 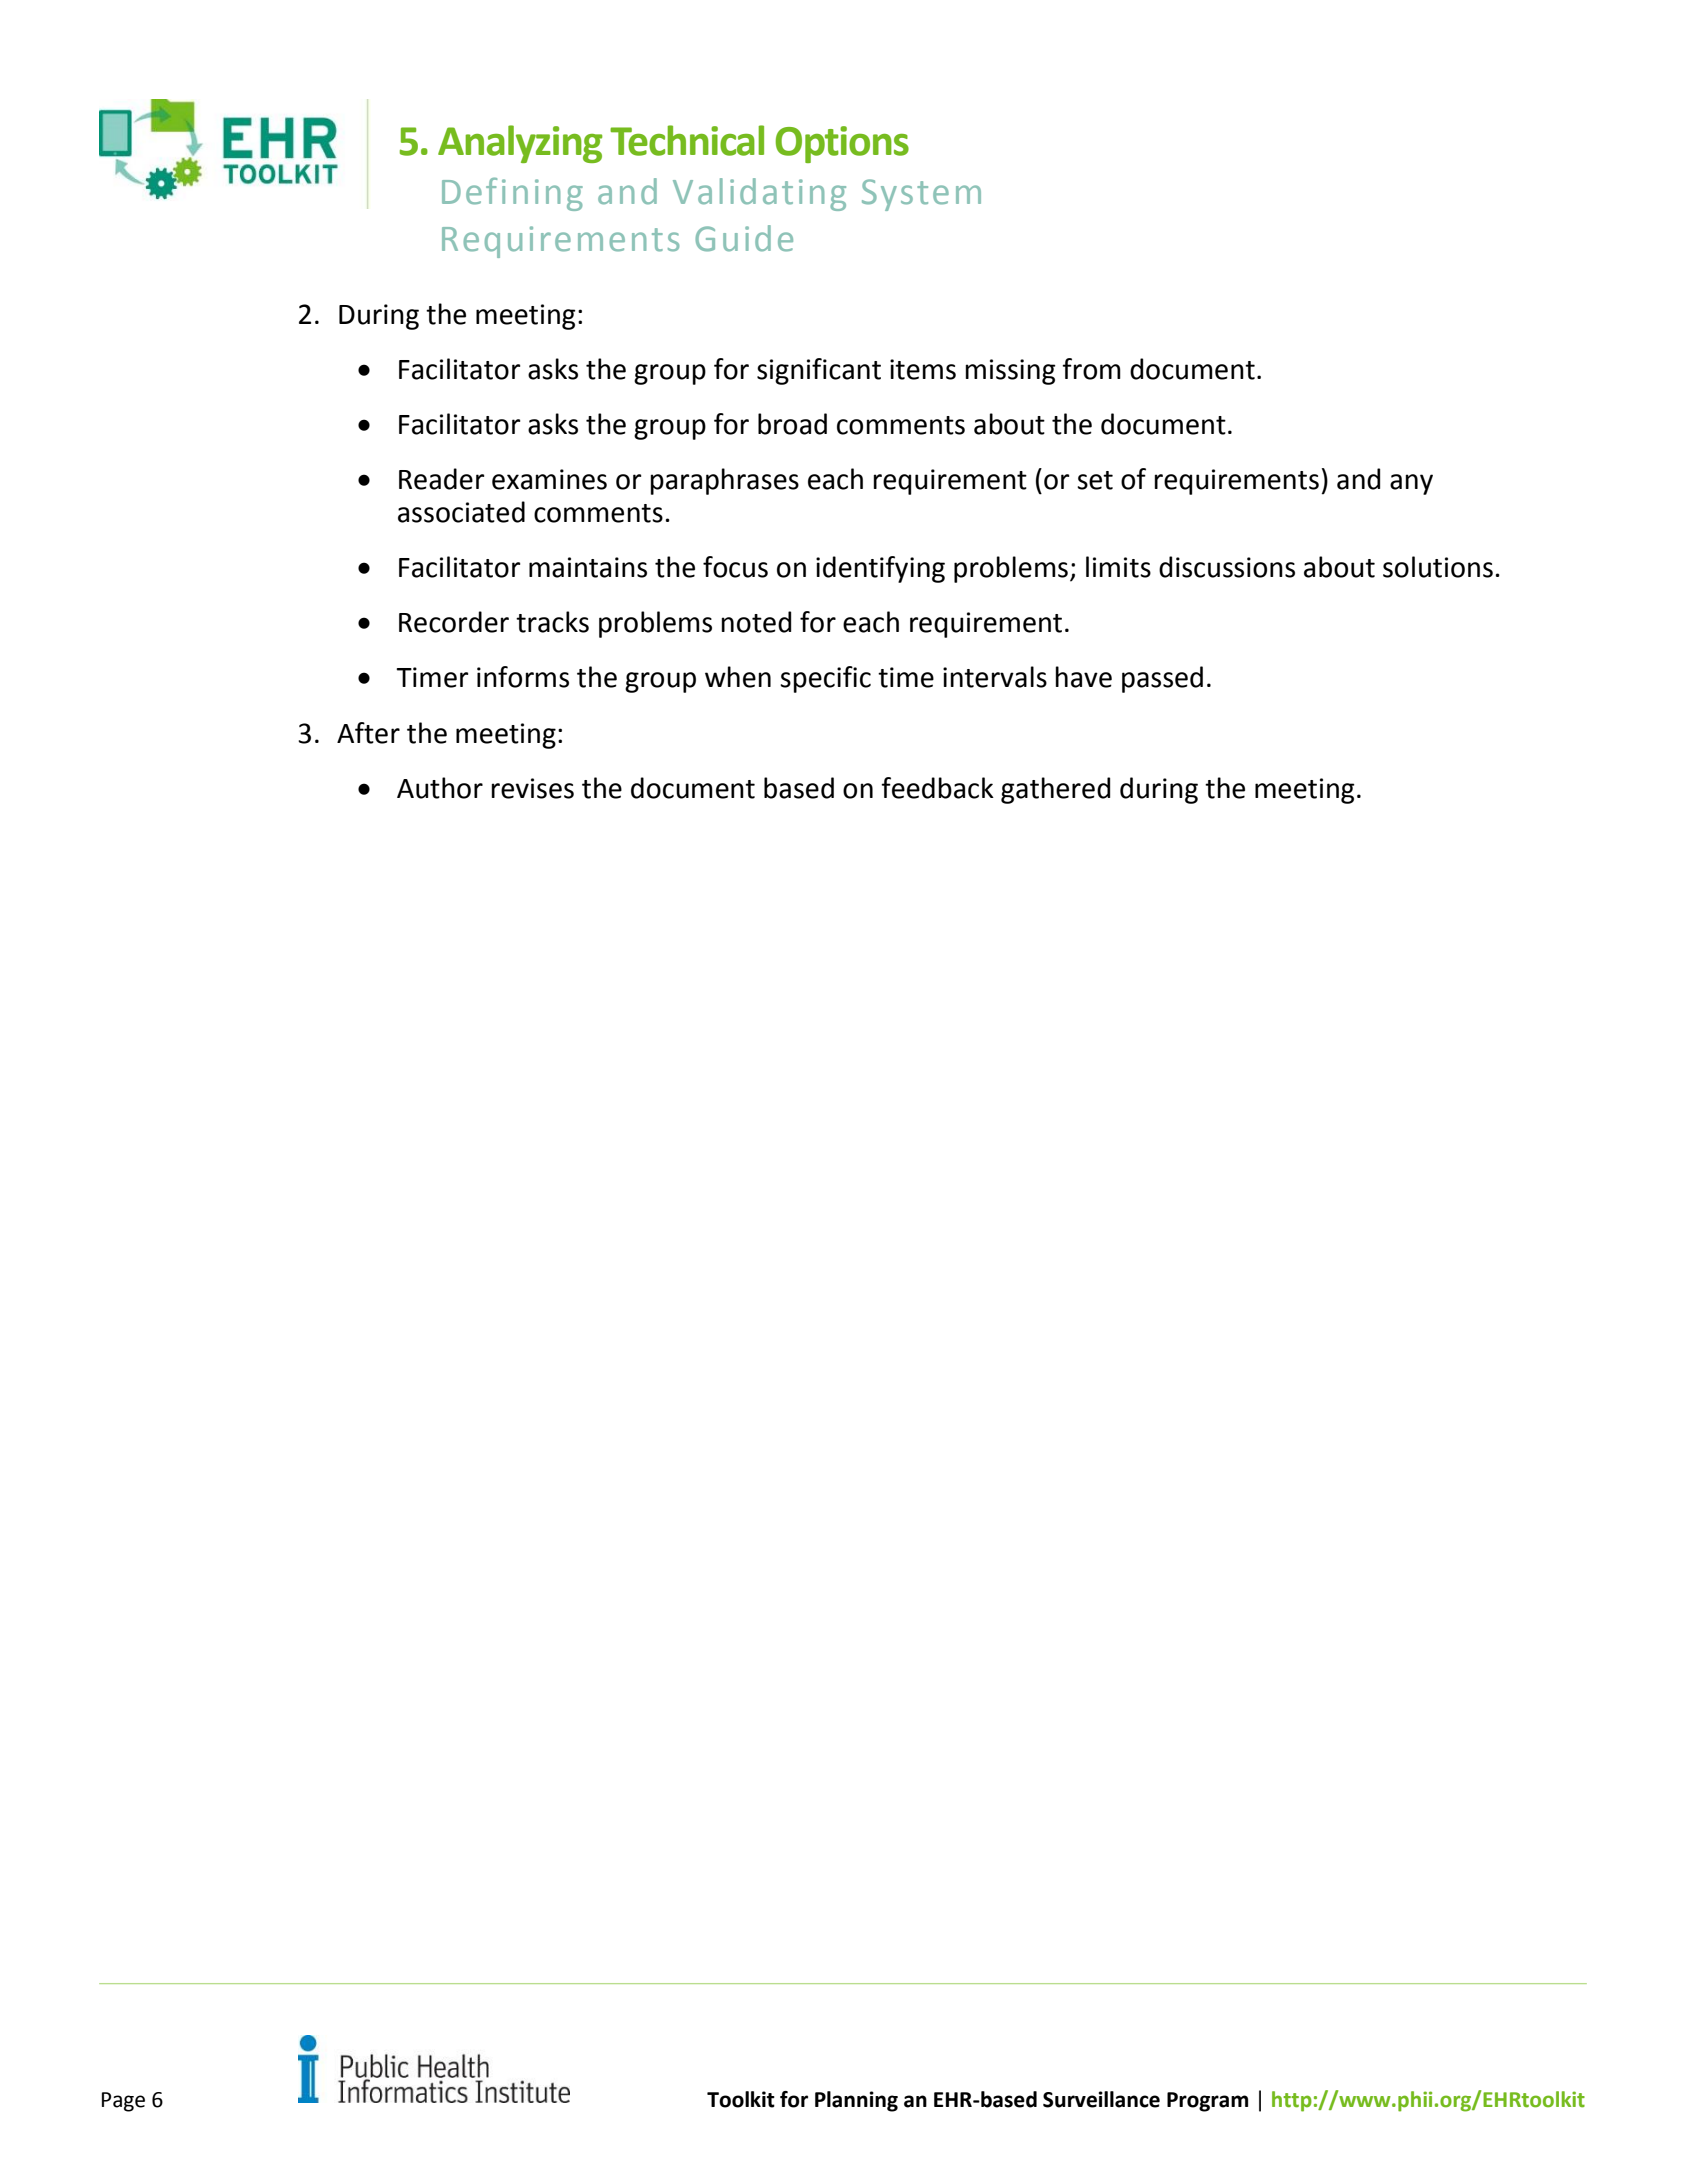 What do you see at coordinates (1091, 369) in the page?
I see `from` at bounding box center [1091, 369].
